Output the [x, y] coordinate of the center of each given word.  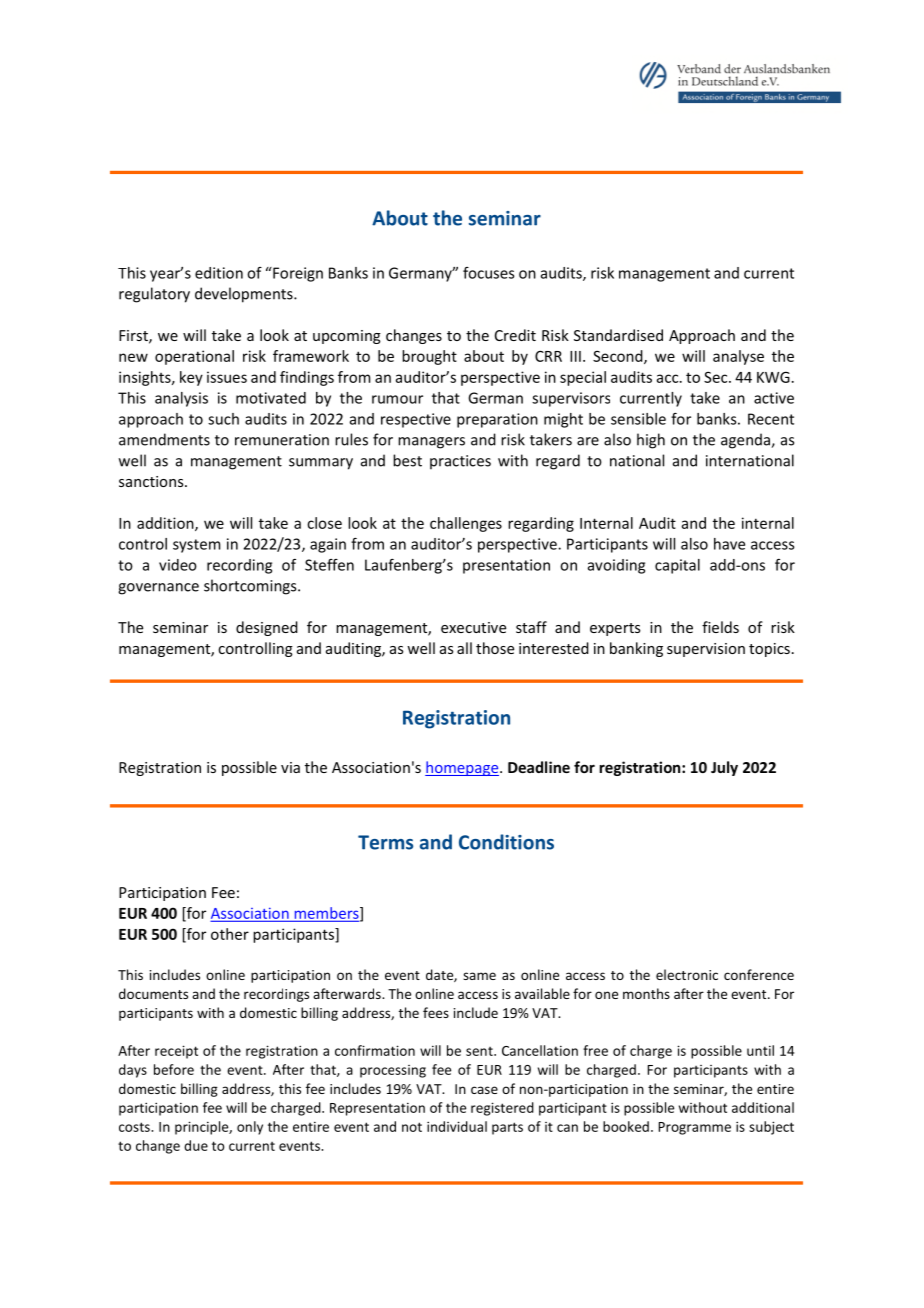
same [479, 976]
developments [245, 295]
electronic [687, 974]
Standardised [618, 335]
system [196, 546]
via [290, 767]
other [230, 934]
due [196, 1145]
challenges [466, 524]
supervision [706, 650]
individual [457, 1126]
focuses [488, 273]
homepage [463, 768]
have [729, 544]
